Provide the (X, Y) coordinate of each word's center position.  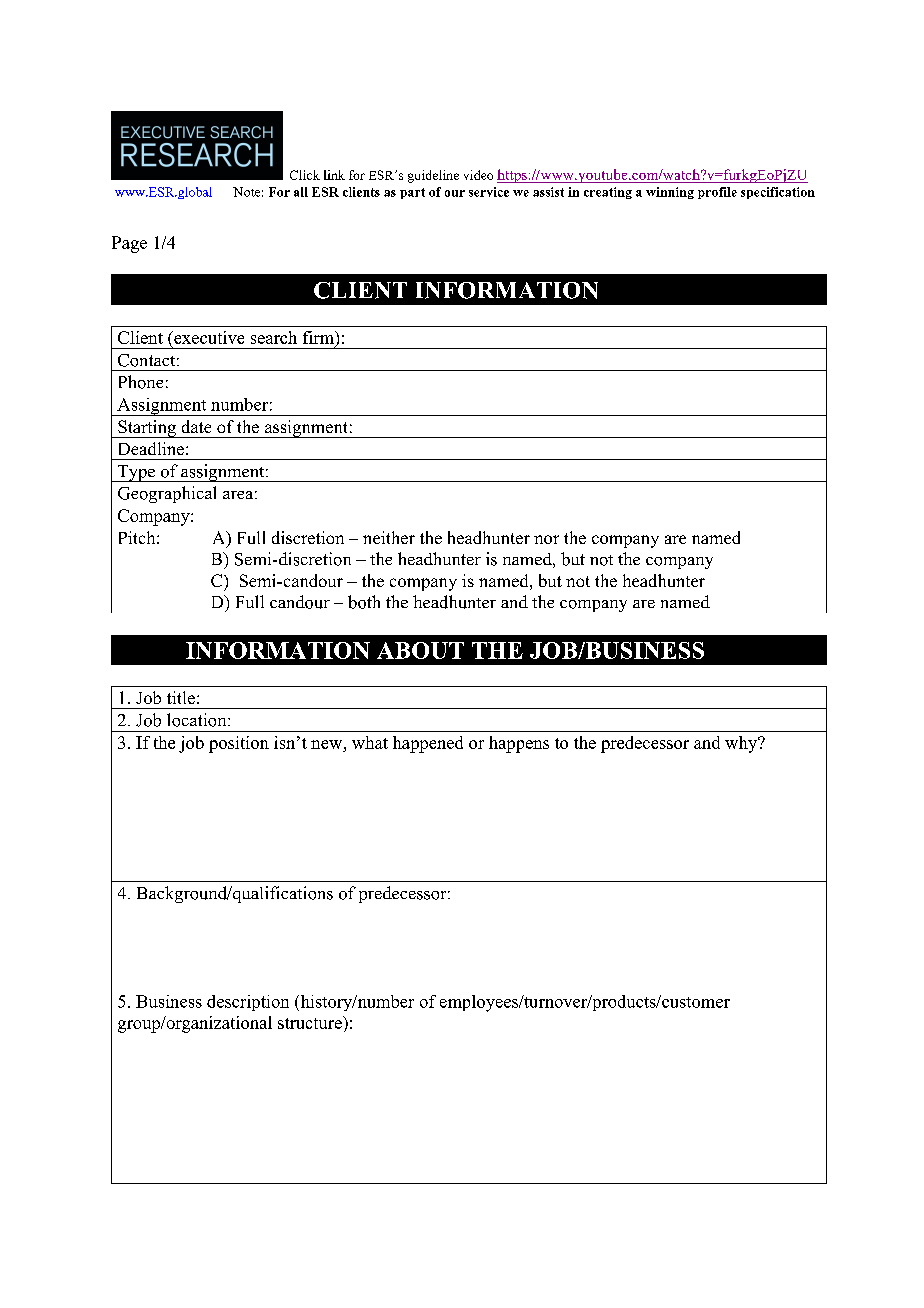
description (248, 1003)
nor (546, 539)
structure (311, 1022)
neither (389, 537)
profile (717, 193)
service (489, 192)
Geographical (167, 494)
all (301, 192)
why (742, 744)
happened (428, 744)
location (198, 720)
